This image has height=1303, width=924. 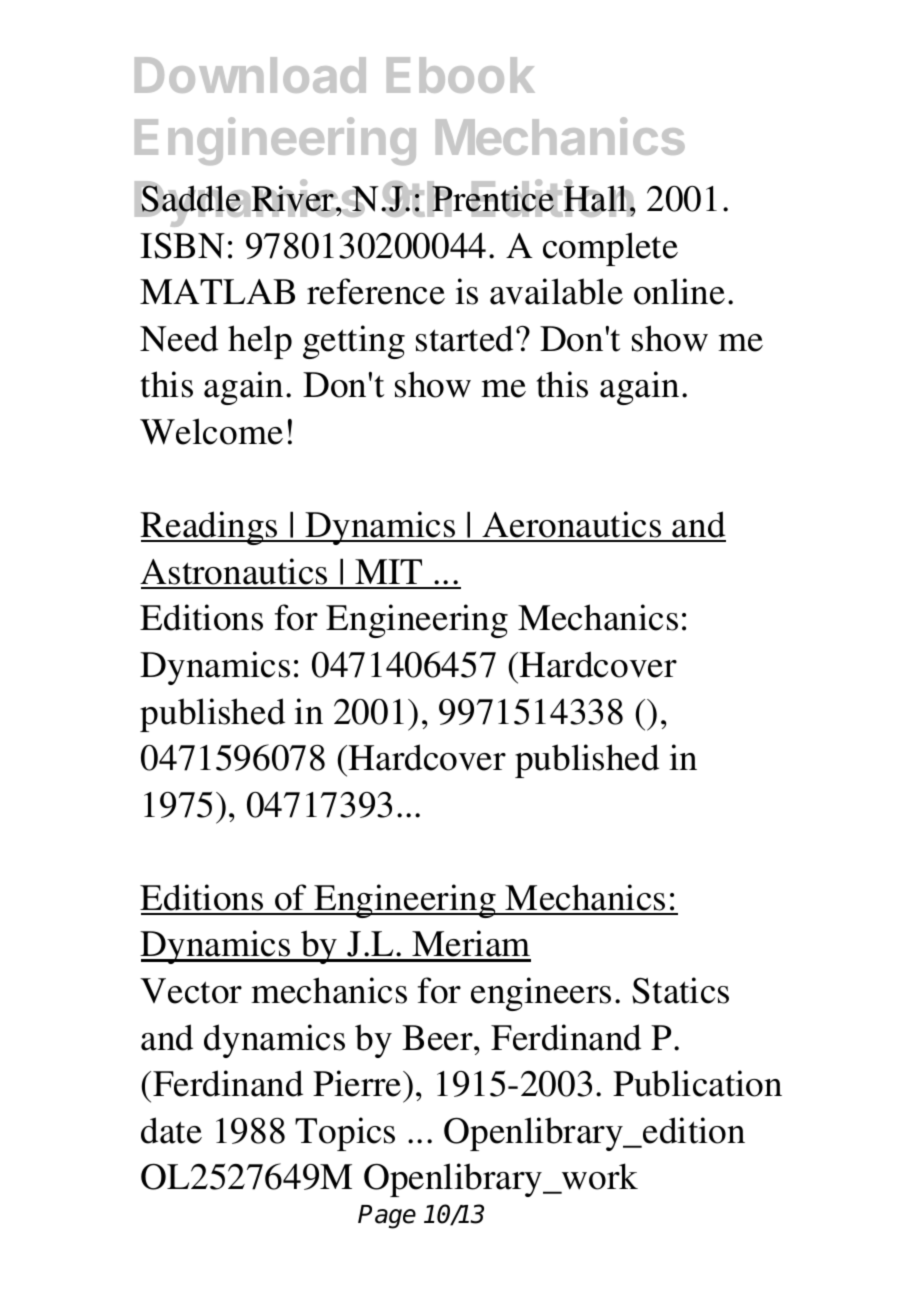 I want to click on complete, so click(x=610, y=249).
